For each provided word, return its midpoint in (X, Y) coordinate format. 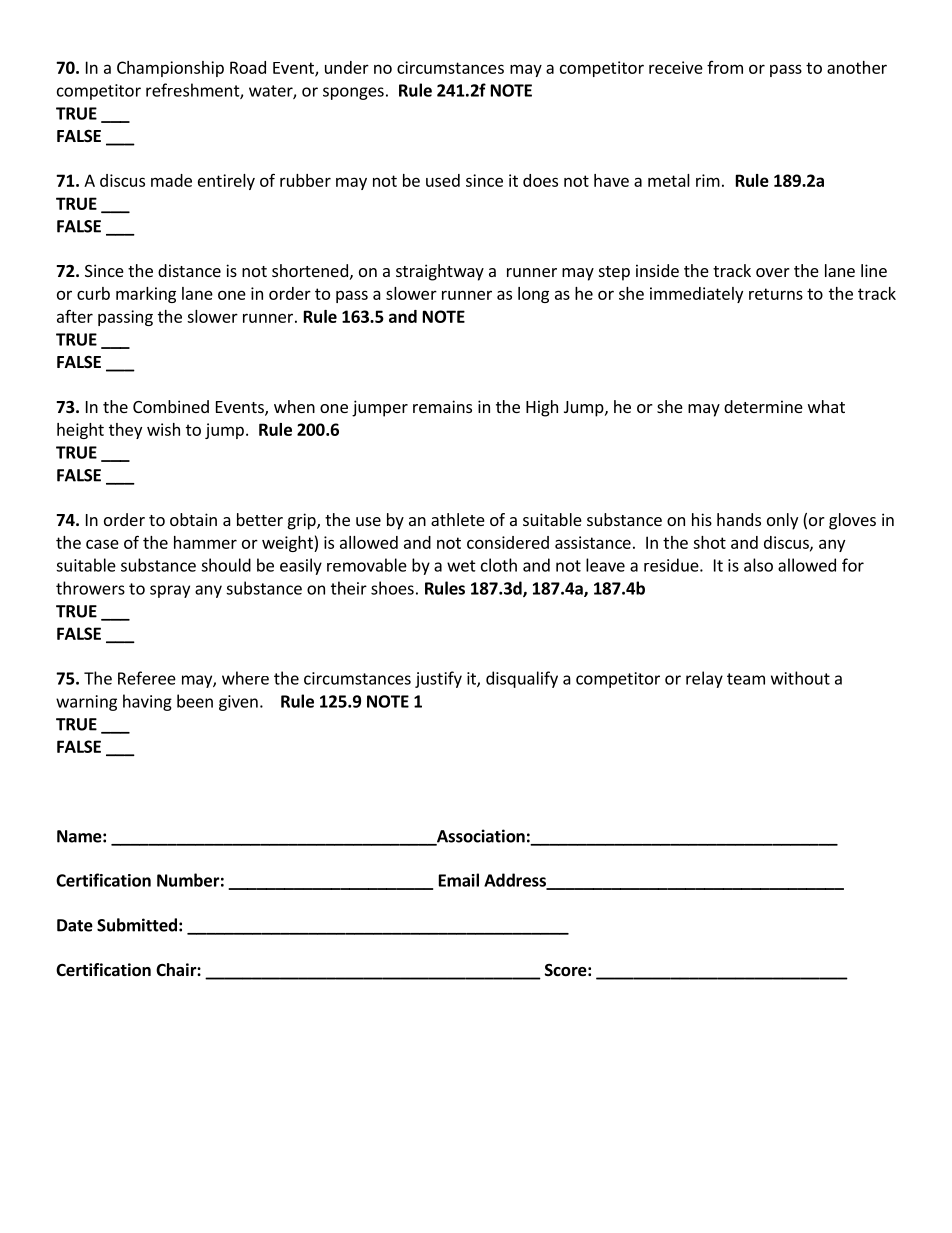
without (800, 678)
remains (442, 406)
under (347, 67)
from (725, 67)
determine (763, 406)
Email (459, 880)
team (746, 679)
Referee (147, 678)
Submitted (137, 925)
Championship (170, 69)
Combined (171, 406)
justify (438, 679)
